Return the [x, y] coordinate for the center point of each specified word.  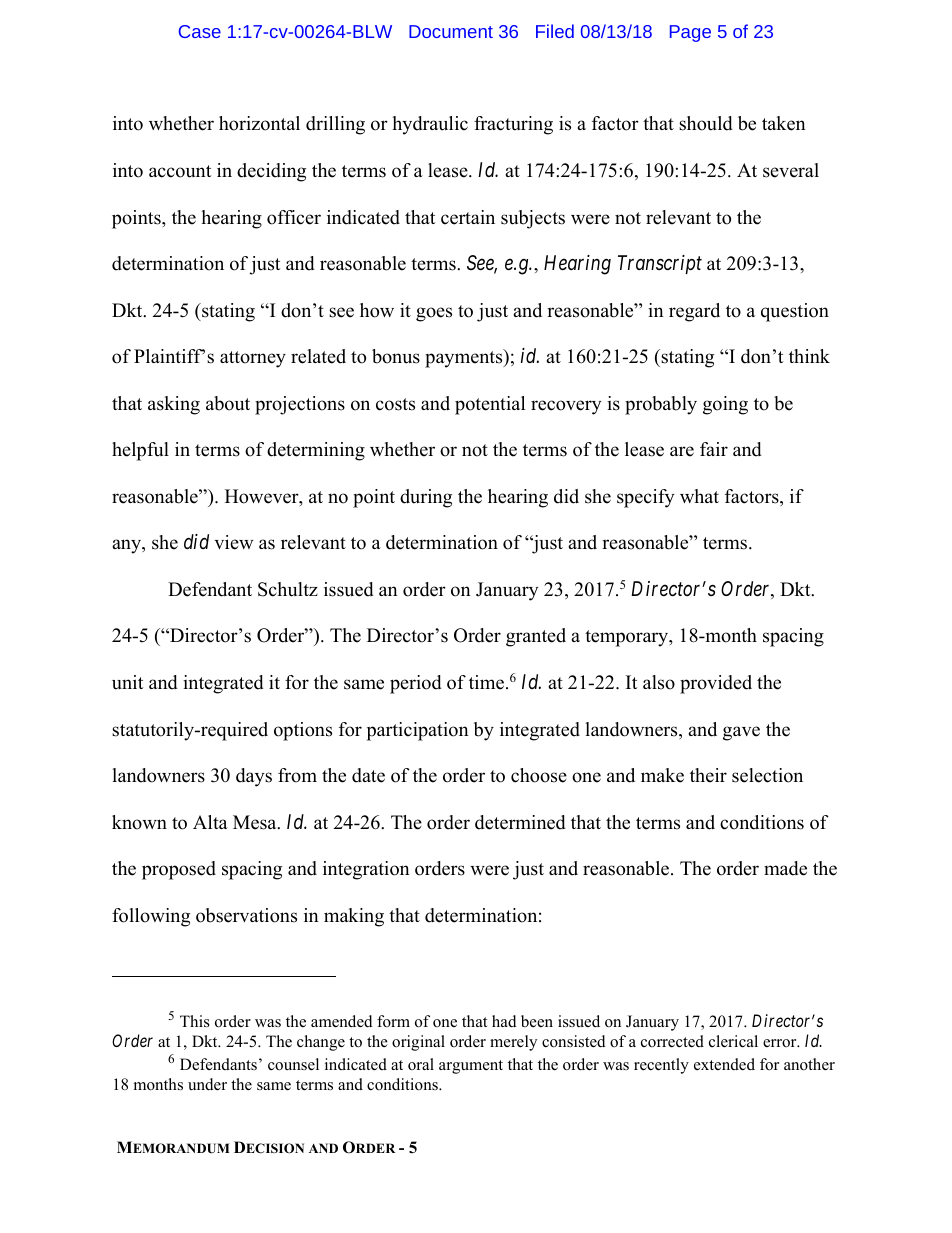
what [699, 496]
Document [451, 31]
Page [690, 33]
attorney [253, 359]
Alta [210, 822]
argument [471, 1067]
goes [434, 314]
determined [520, 822]
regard [694, 312]
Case [200, 31]
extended [724, 1064]
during [426, 498]
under [207, 1084]
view [233, 542]
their [708, 775]
